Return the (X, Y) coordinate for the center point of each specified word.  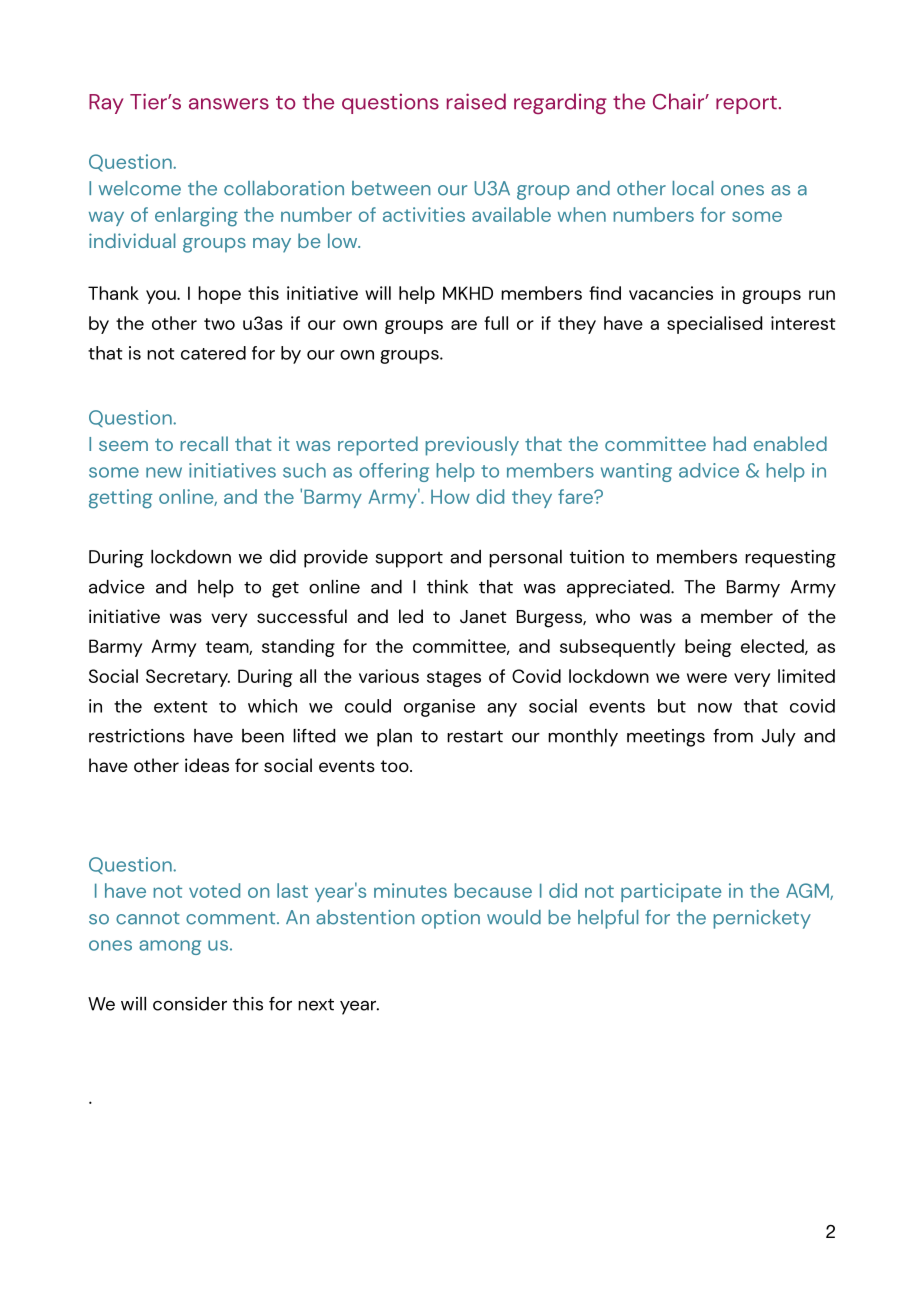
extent (180, 707)
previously (472, 446)
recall (204, 443)
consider (190, 1004)
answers (229, 104)
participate (671, 892)
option (451, 919)
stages (454, 679)
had (729, 443)
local (692, 188)
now (715, 708)
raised (476, 101)
